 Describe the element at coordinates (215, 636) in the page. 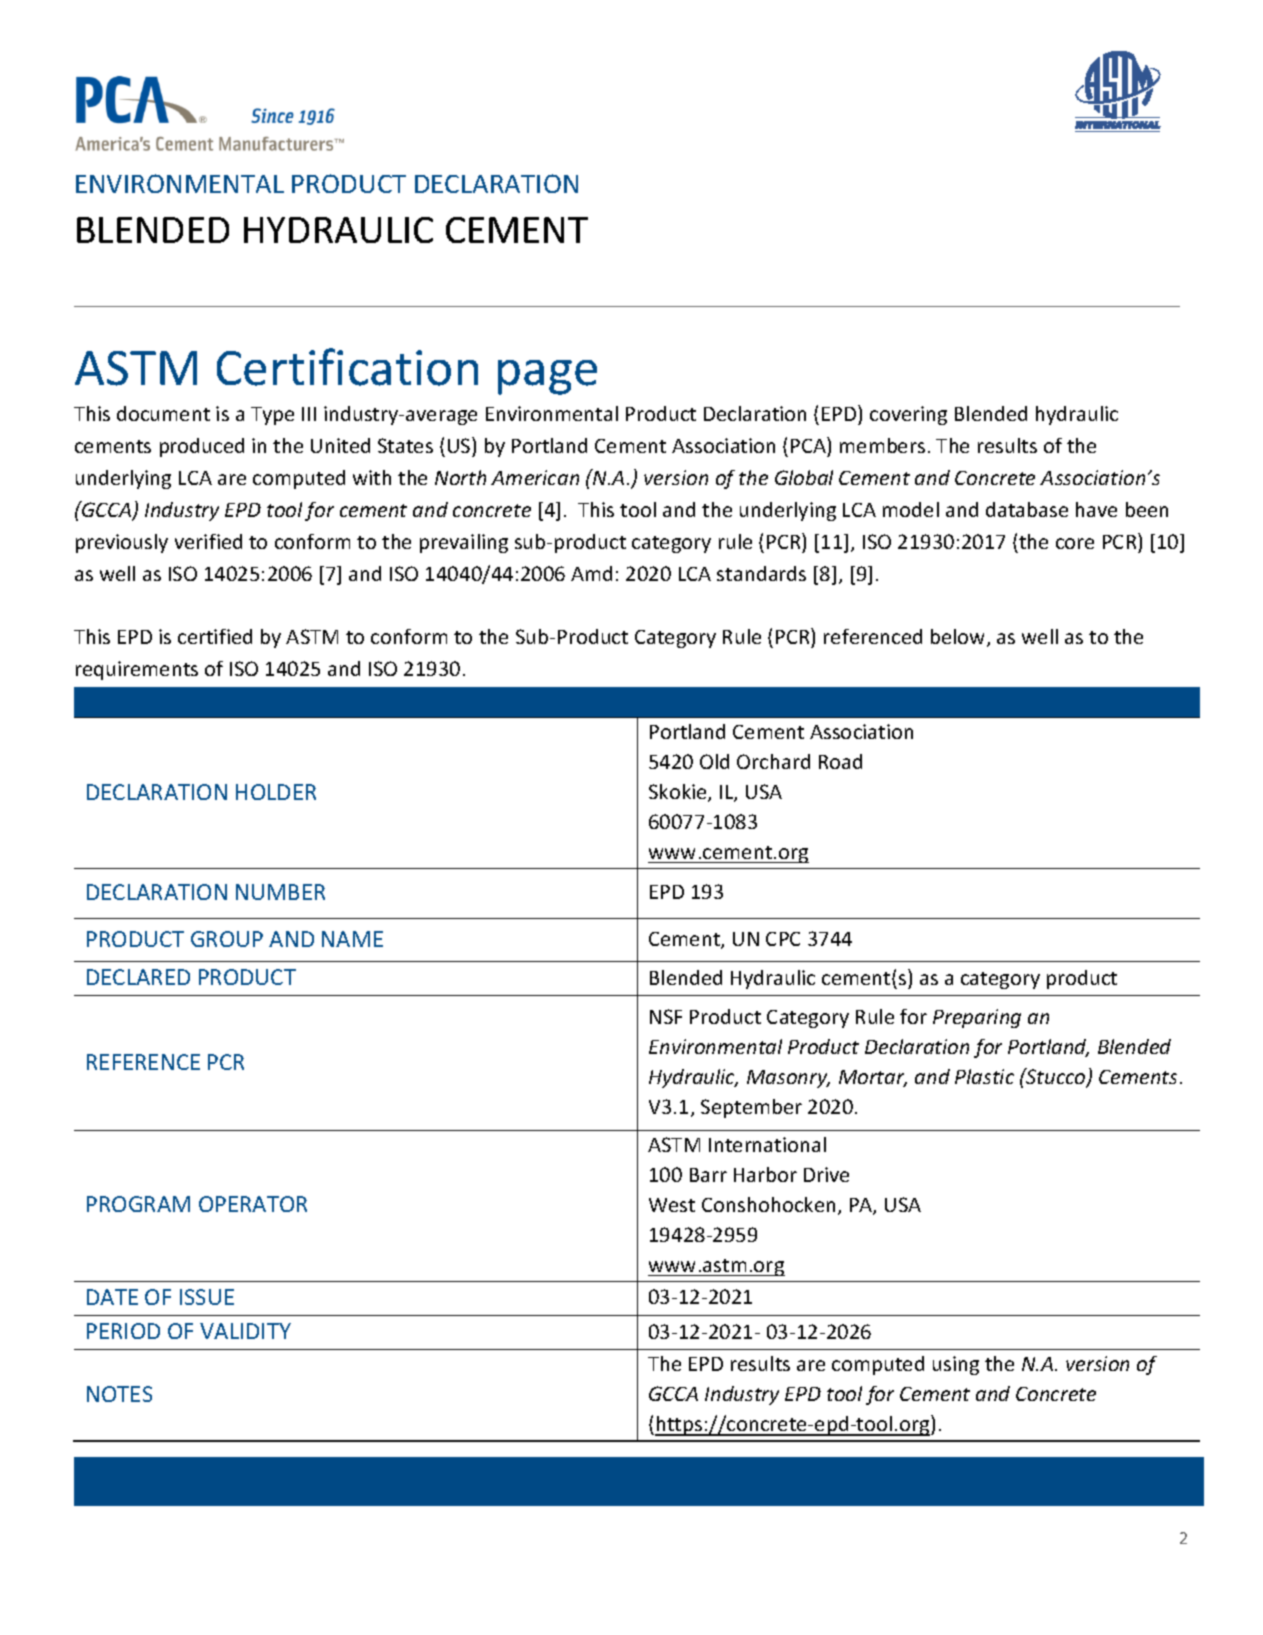

I see `certified` at that location.
